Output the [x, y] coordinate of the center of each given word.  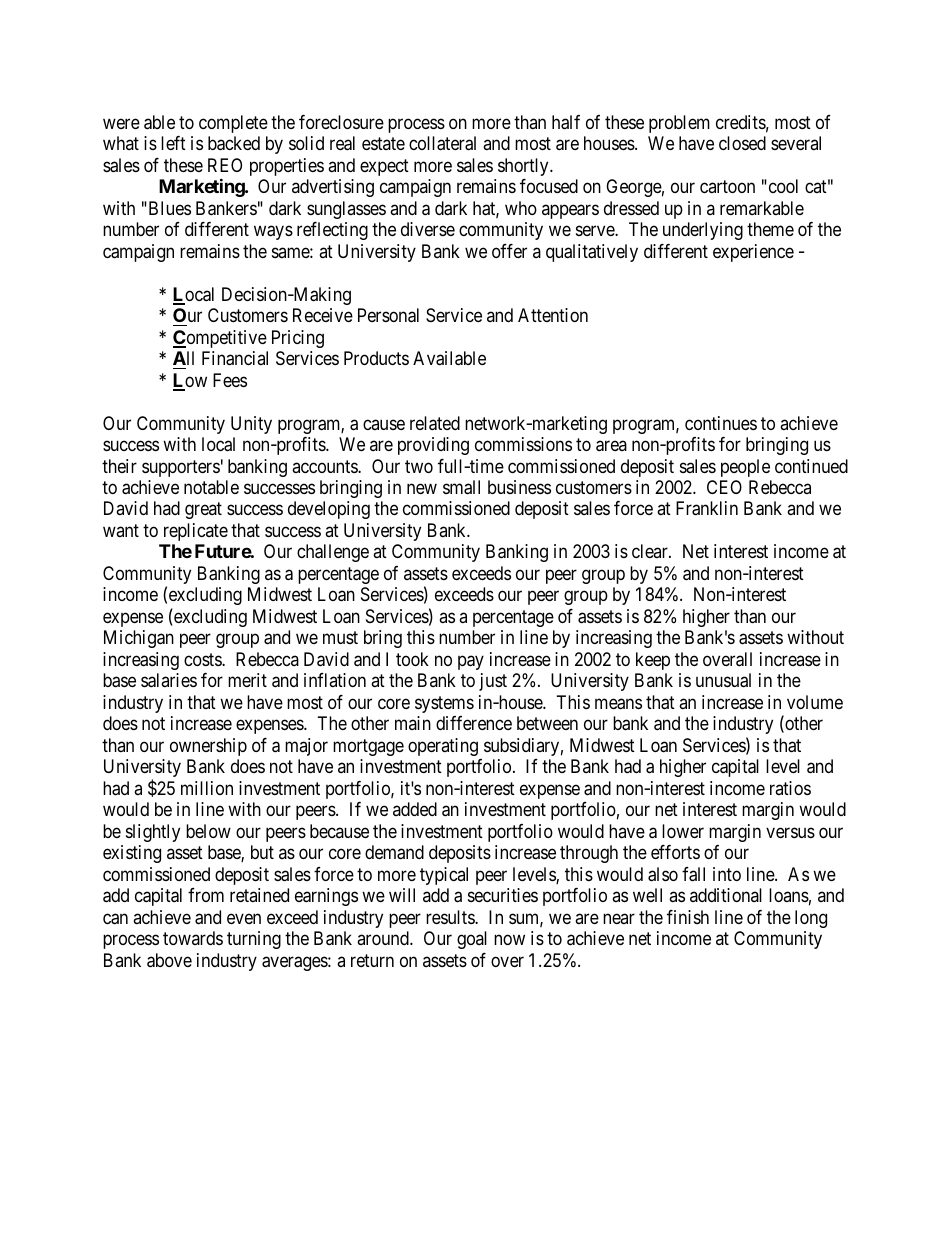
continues [721, 423]
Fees [230, 380]
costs [203, 659]
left [173, 143]
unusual [723, 680]
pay [471, 662]
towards [193, 938]
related [435, 423]
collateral [442, 143]
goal [472, 940]
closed [742, 143]
